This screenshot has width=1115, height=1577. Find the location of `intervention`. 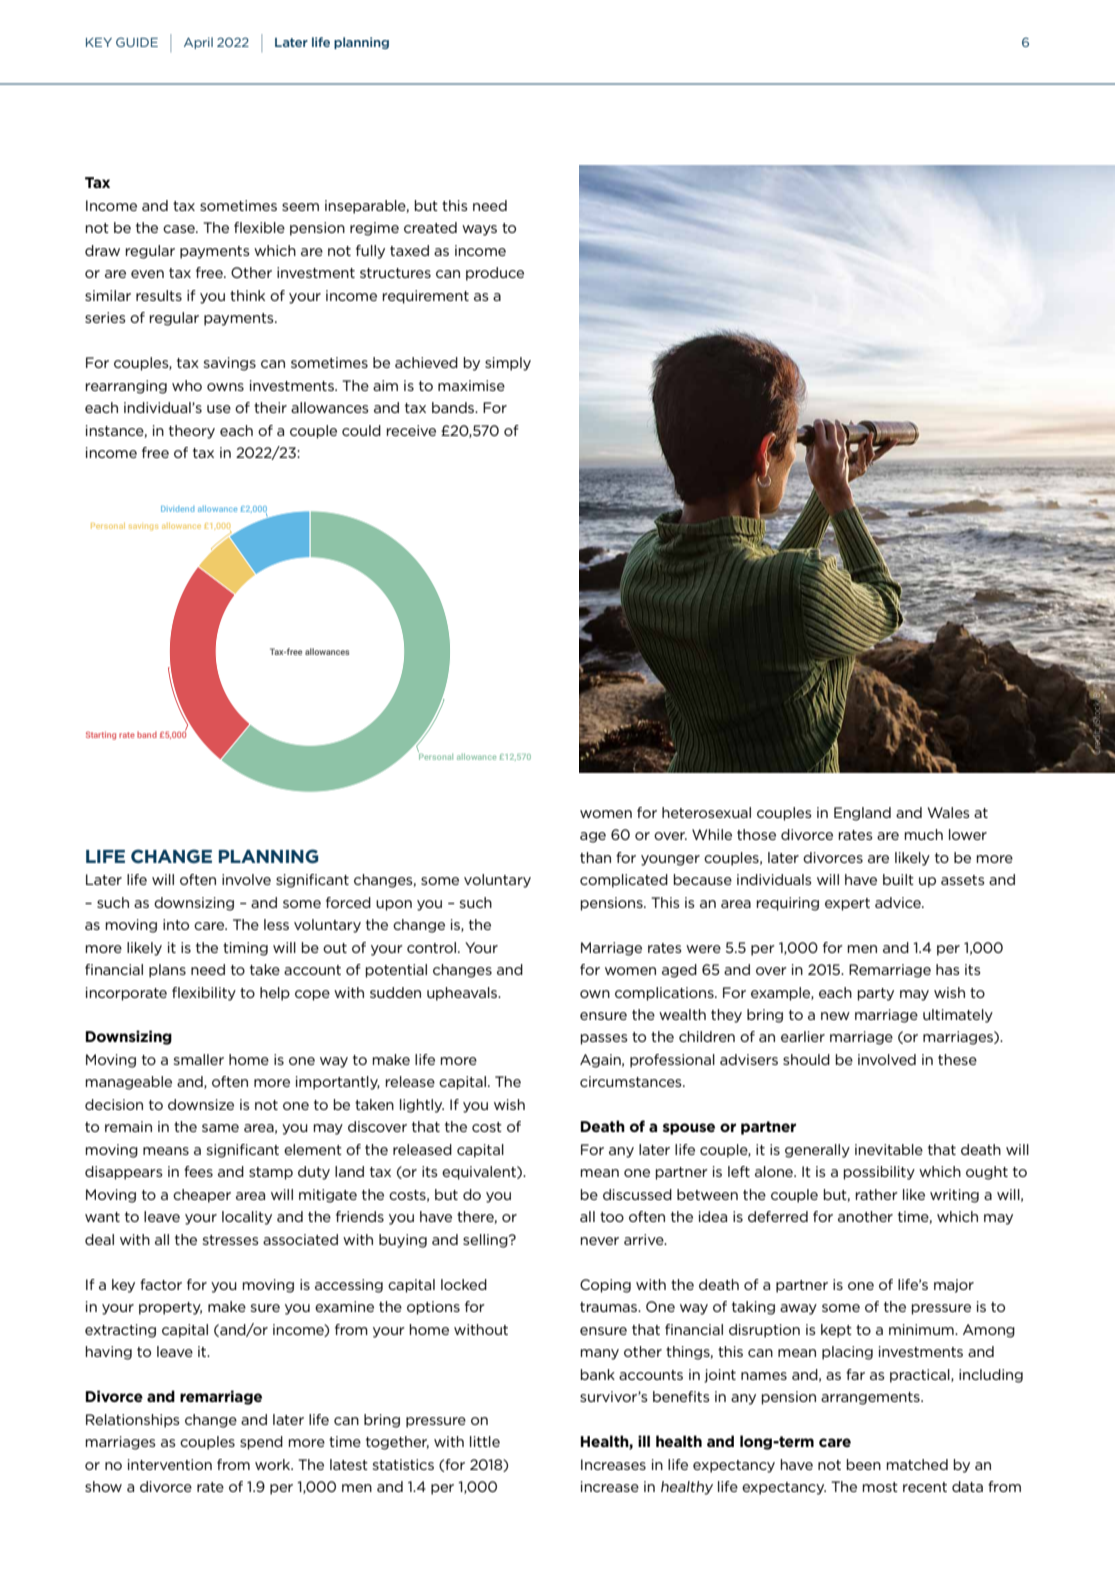

intervention is located at coordinates (170, 1464).
